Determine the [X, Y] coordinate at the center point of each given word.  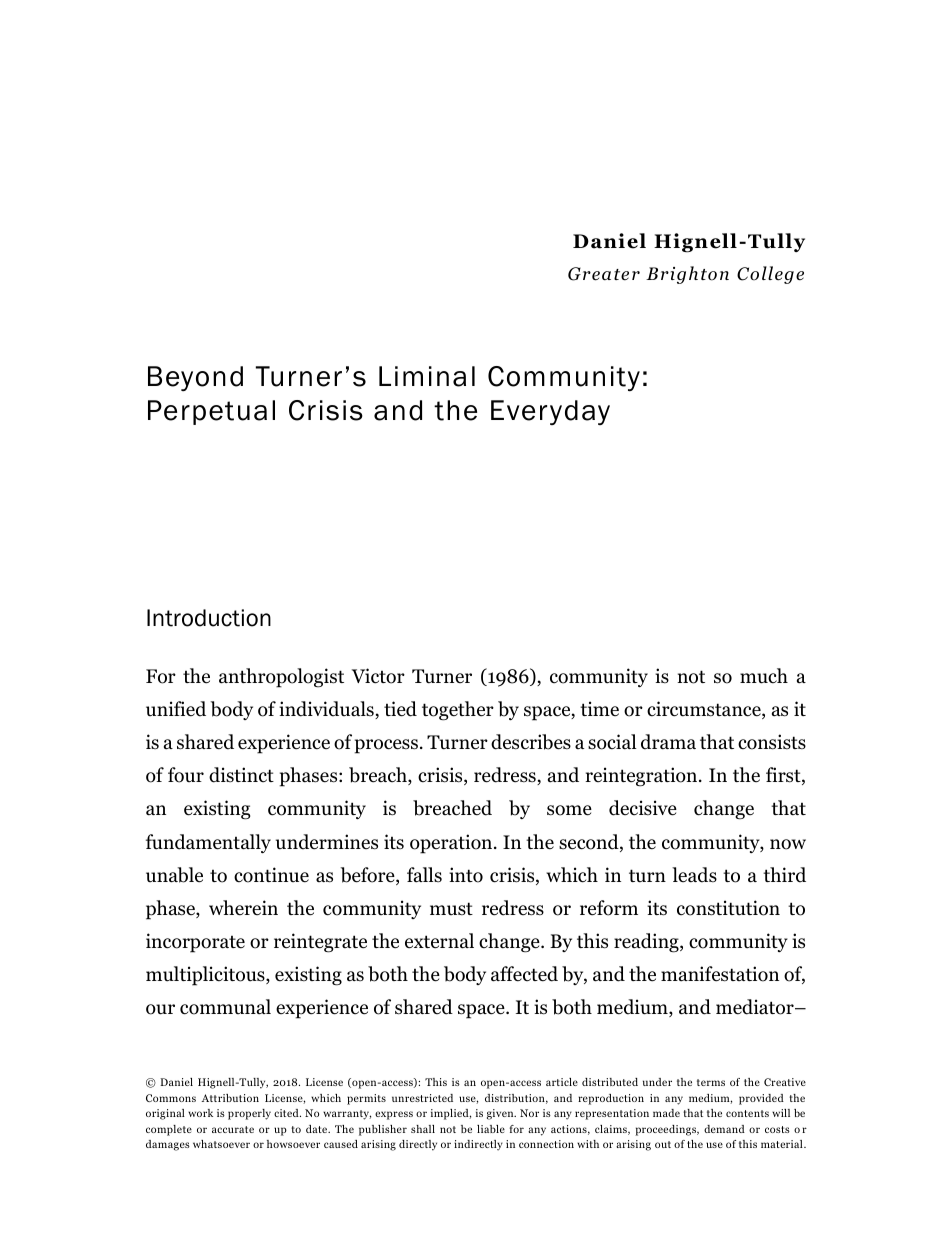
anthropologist [281, 678]
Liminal [427, 376]
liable [491, 1129]
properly [249, 1114]
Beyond [195, 378]
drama [668, 742]
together [458, 711]
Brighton [687, 275]
